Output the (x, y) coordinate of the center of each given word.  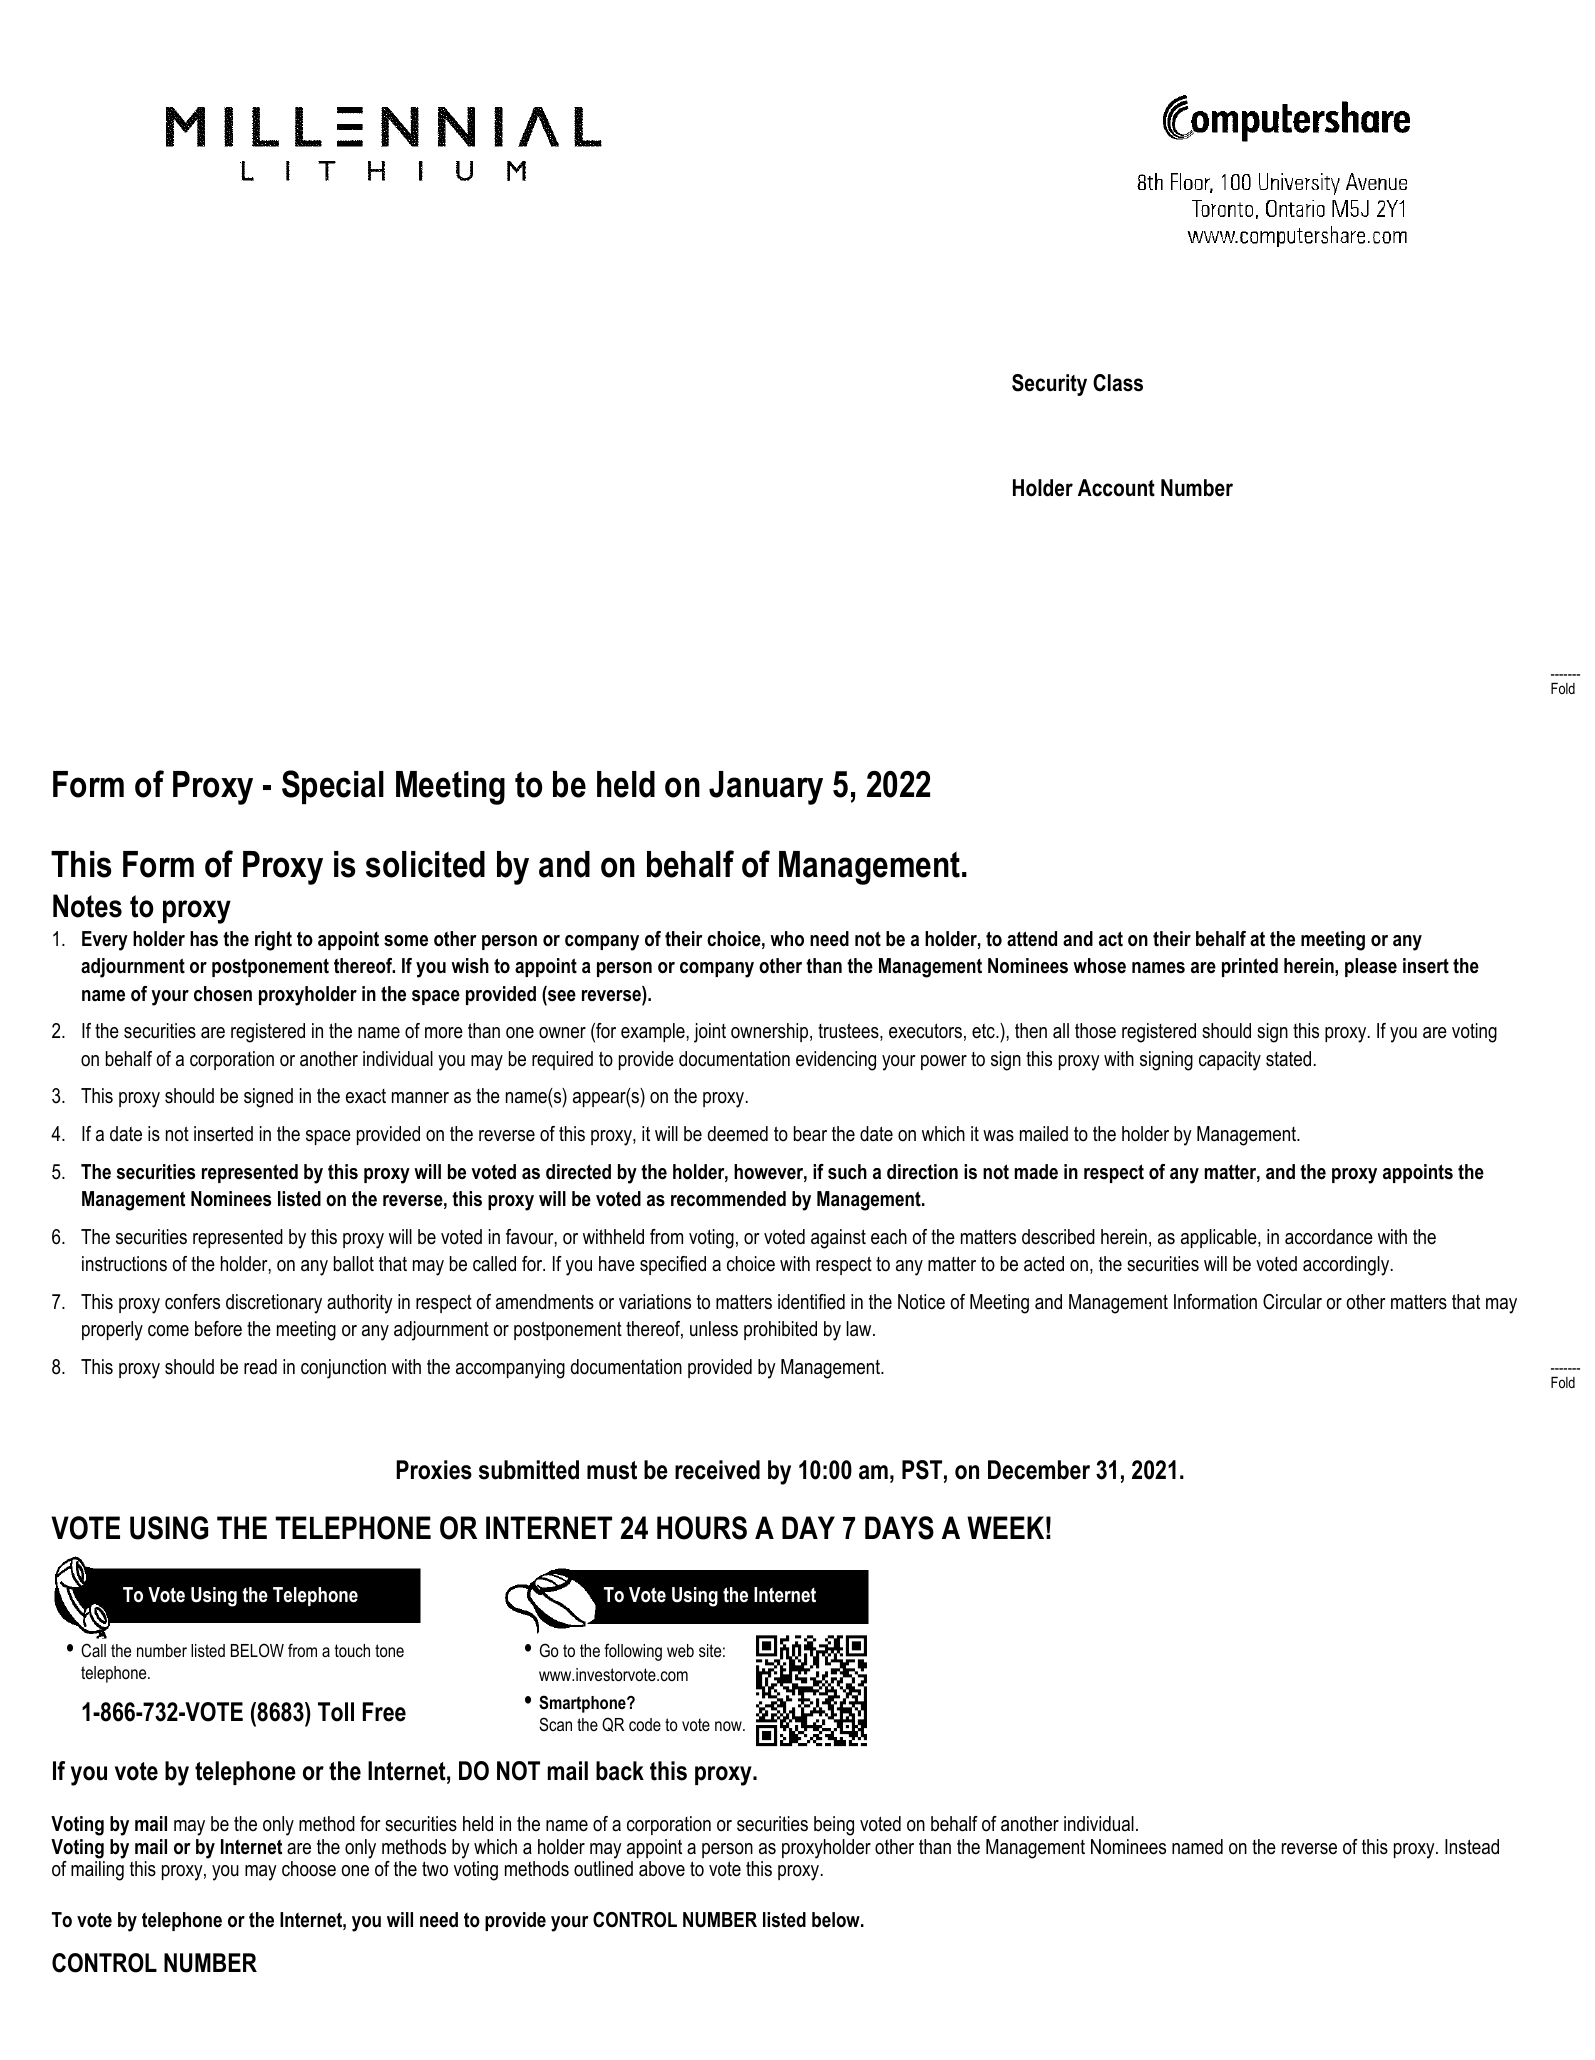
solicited (425, 864)
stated (1288, 1059)
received (717, 1470)
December (1039, 1470)
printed (1250, 967)
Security (1049, 385)
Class (1118, 383)
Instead (1472, 1847)
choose (309, 1869)
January (766, 788)
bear (810, 1134)
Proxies (434, 1470)
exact (366, 1096)
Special (333, 787)
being (834, 1826)
